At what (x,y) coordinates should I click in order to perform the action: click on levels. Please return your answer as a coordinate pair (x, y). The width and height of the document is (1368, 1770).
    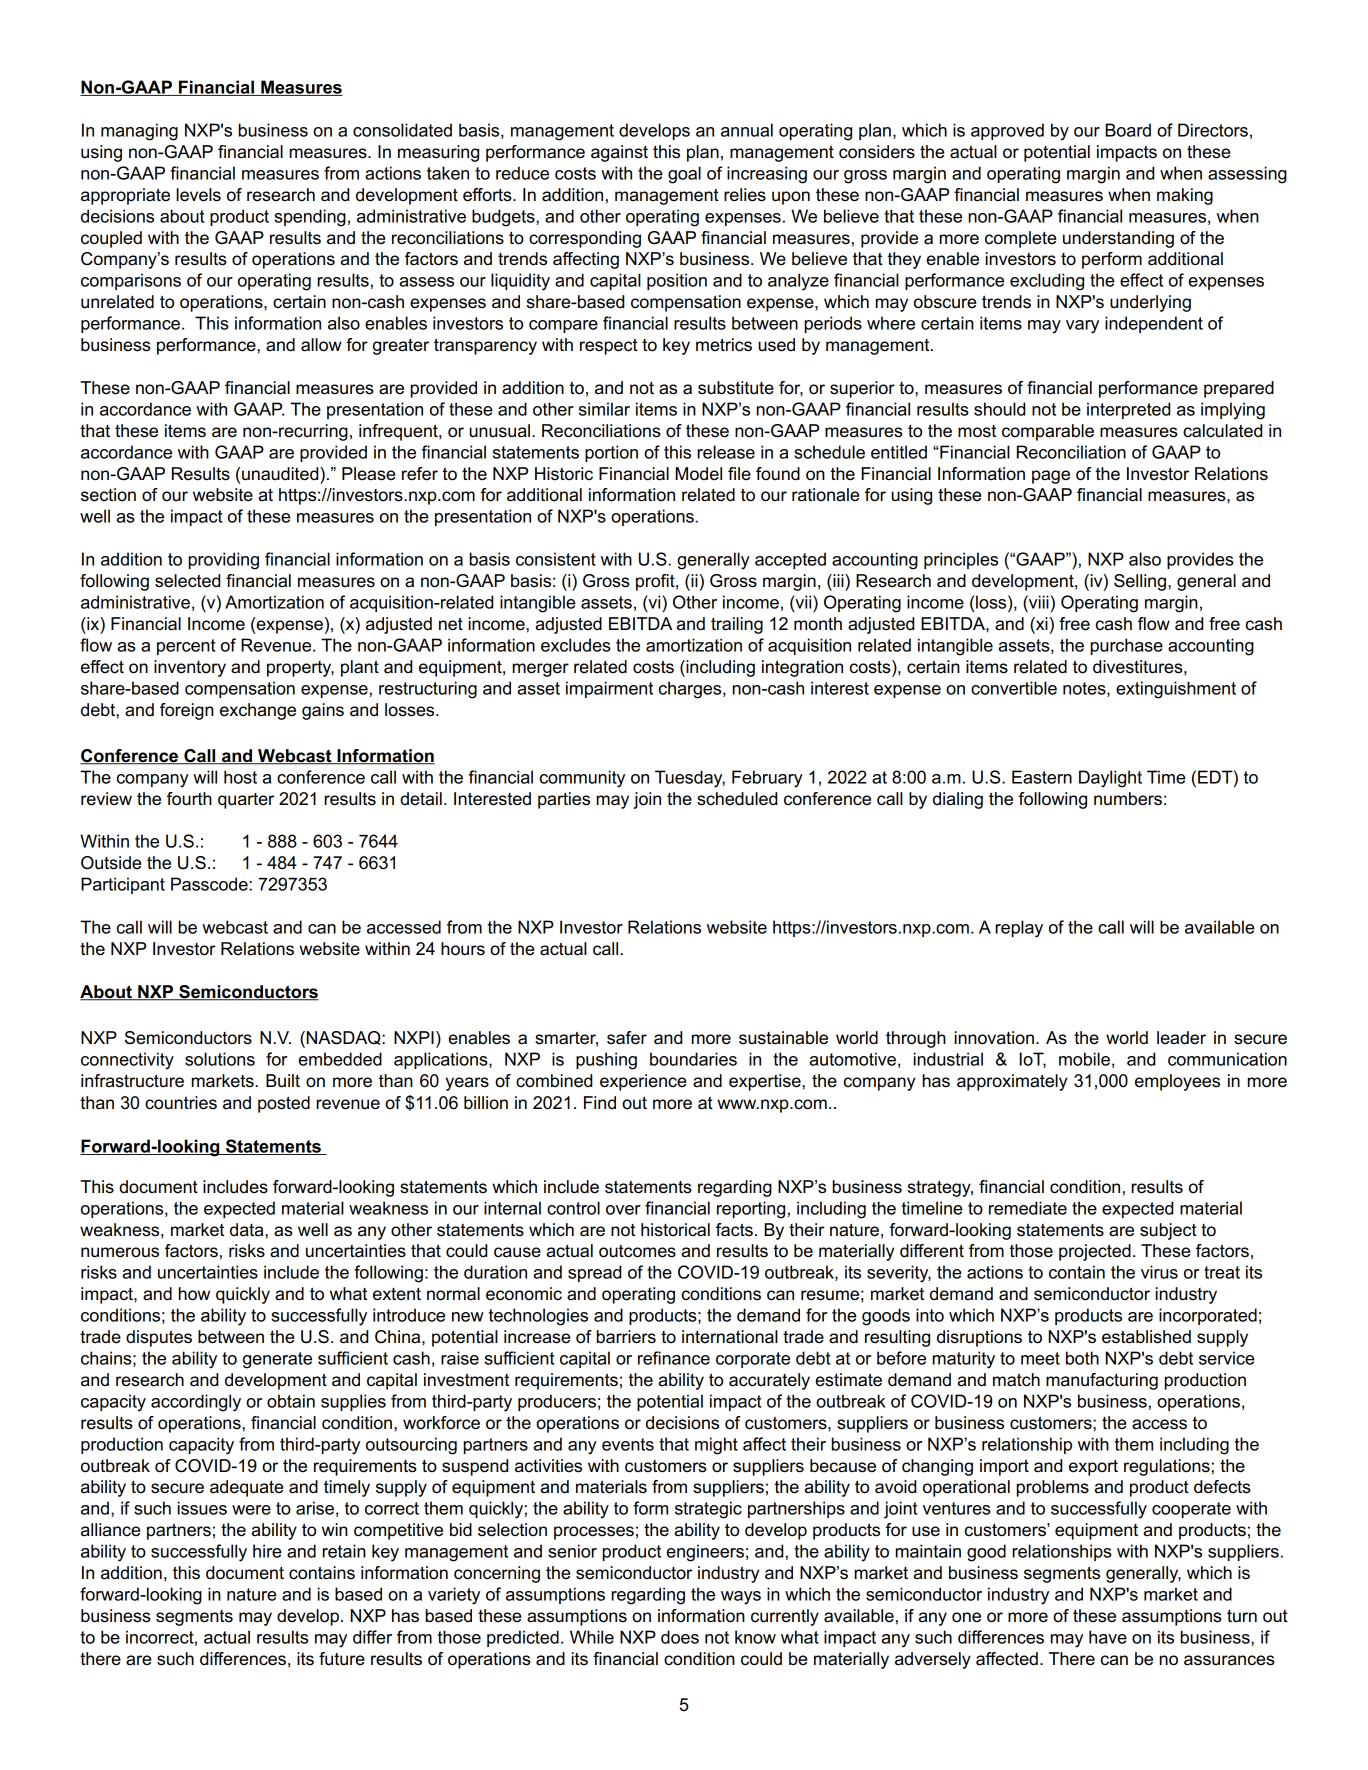
    Looking at the image, I should click on (198, 195).
